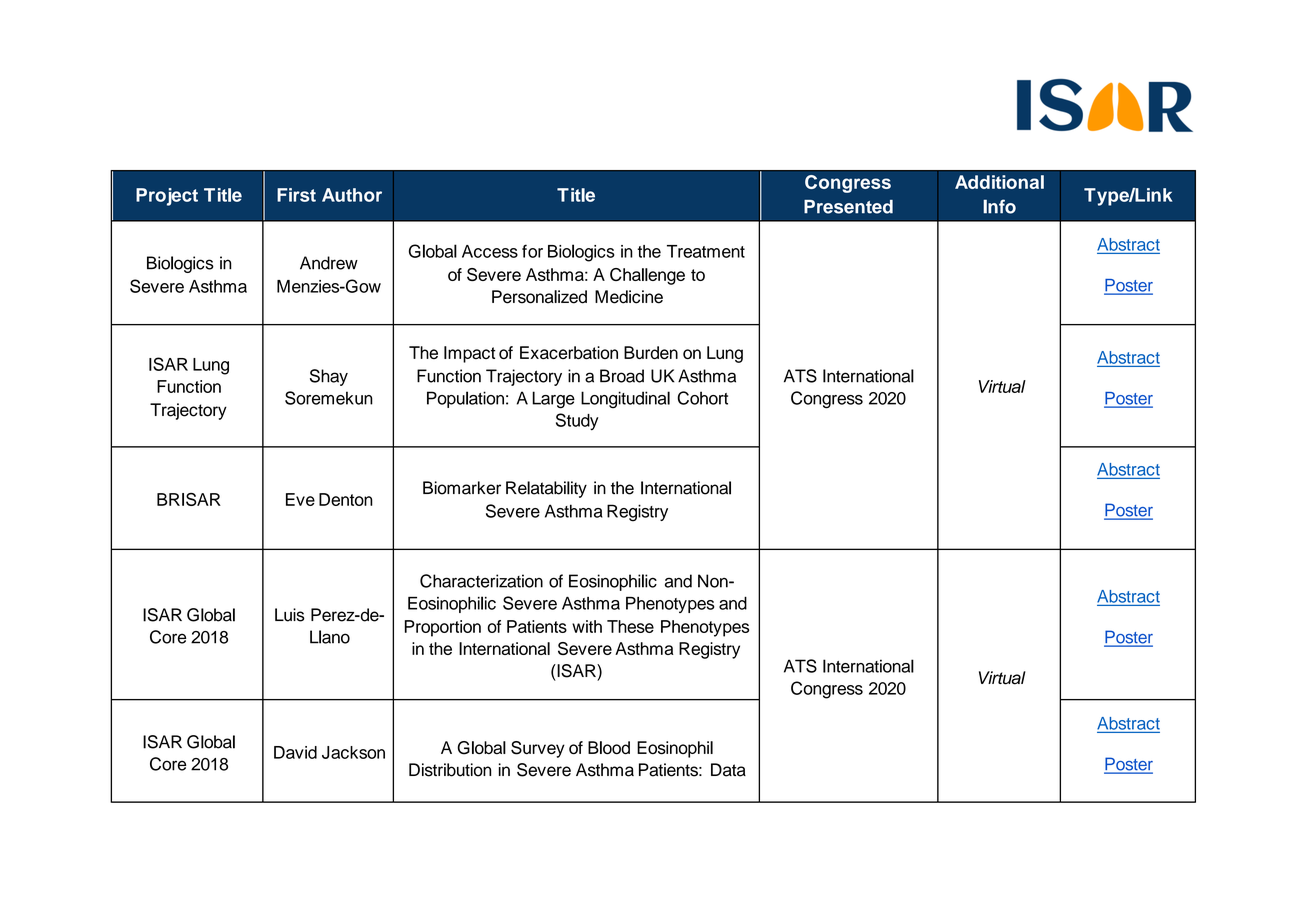 This screenshot has width=1308, height=924. Describe the element at coordinates (848, 207) in the screenshot. I see `Presented` at that location.
